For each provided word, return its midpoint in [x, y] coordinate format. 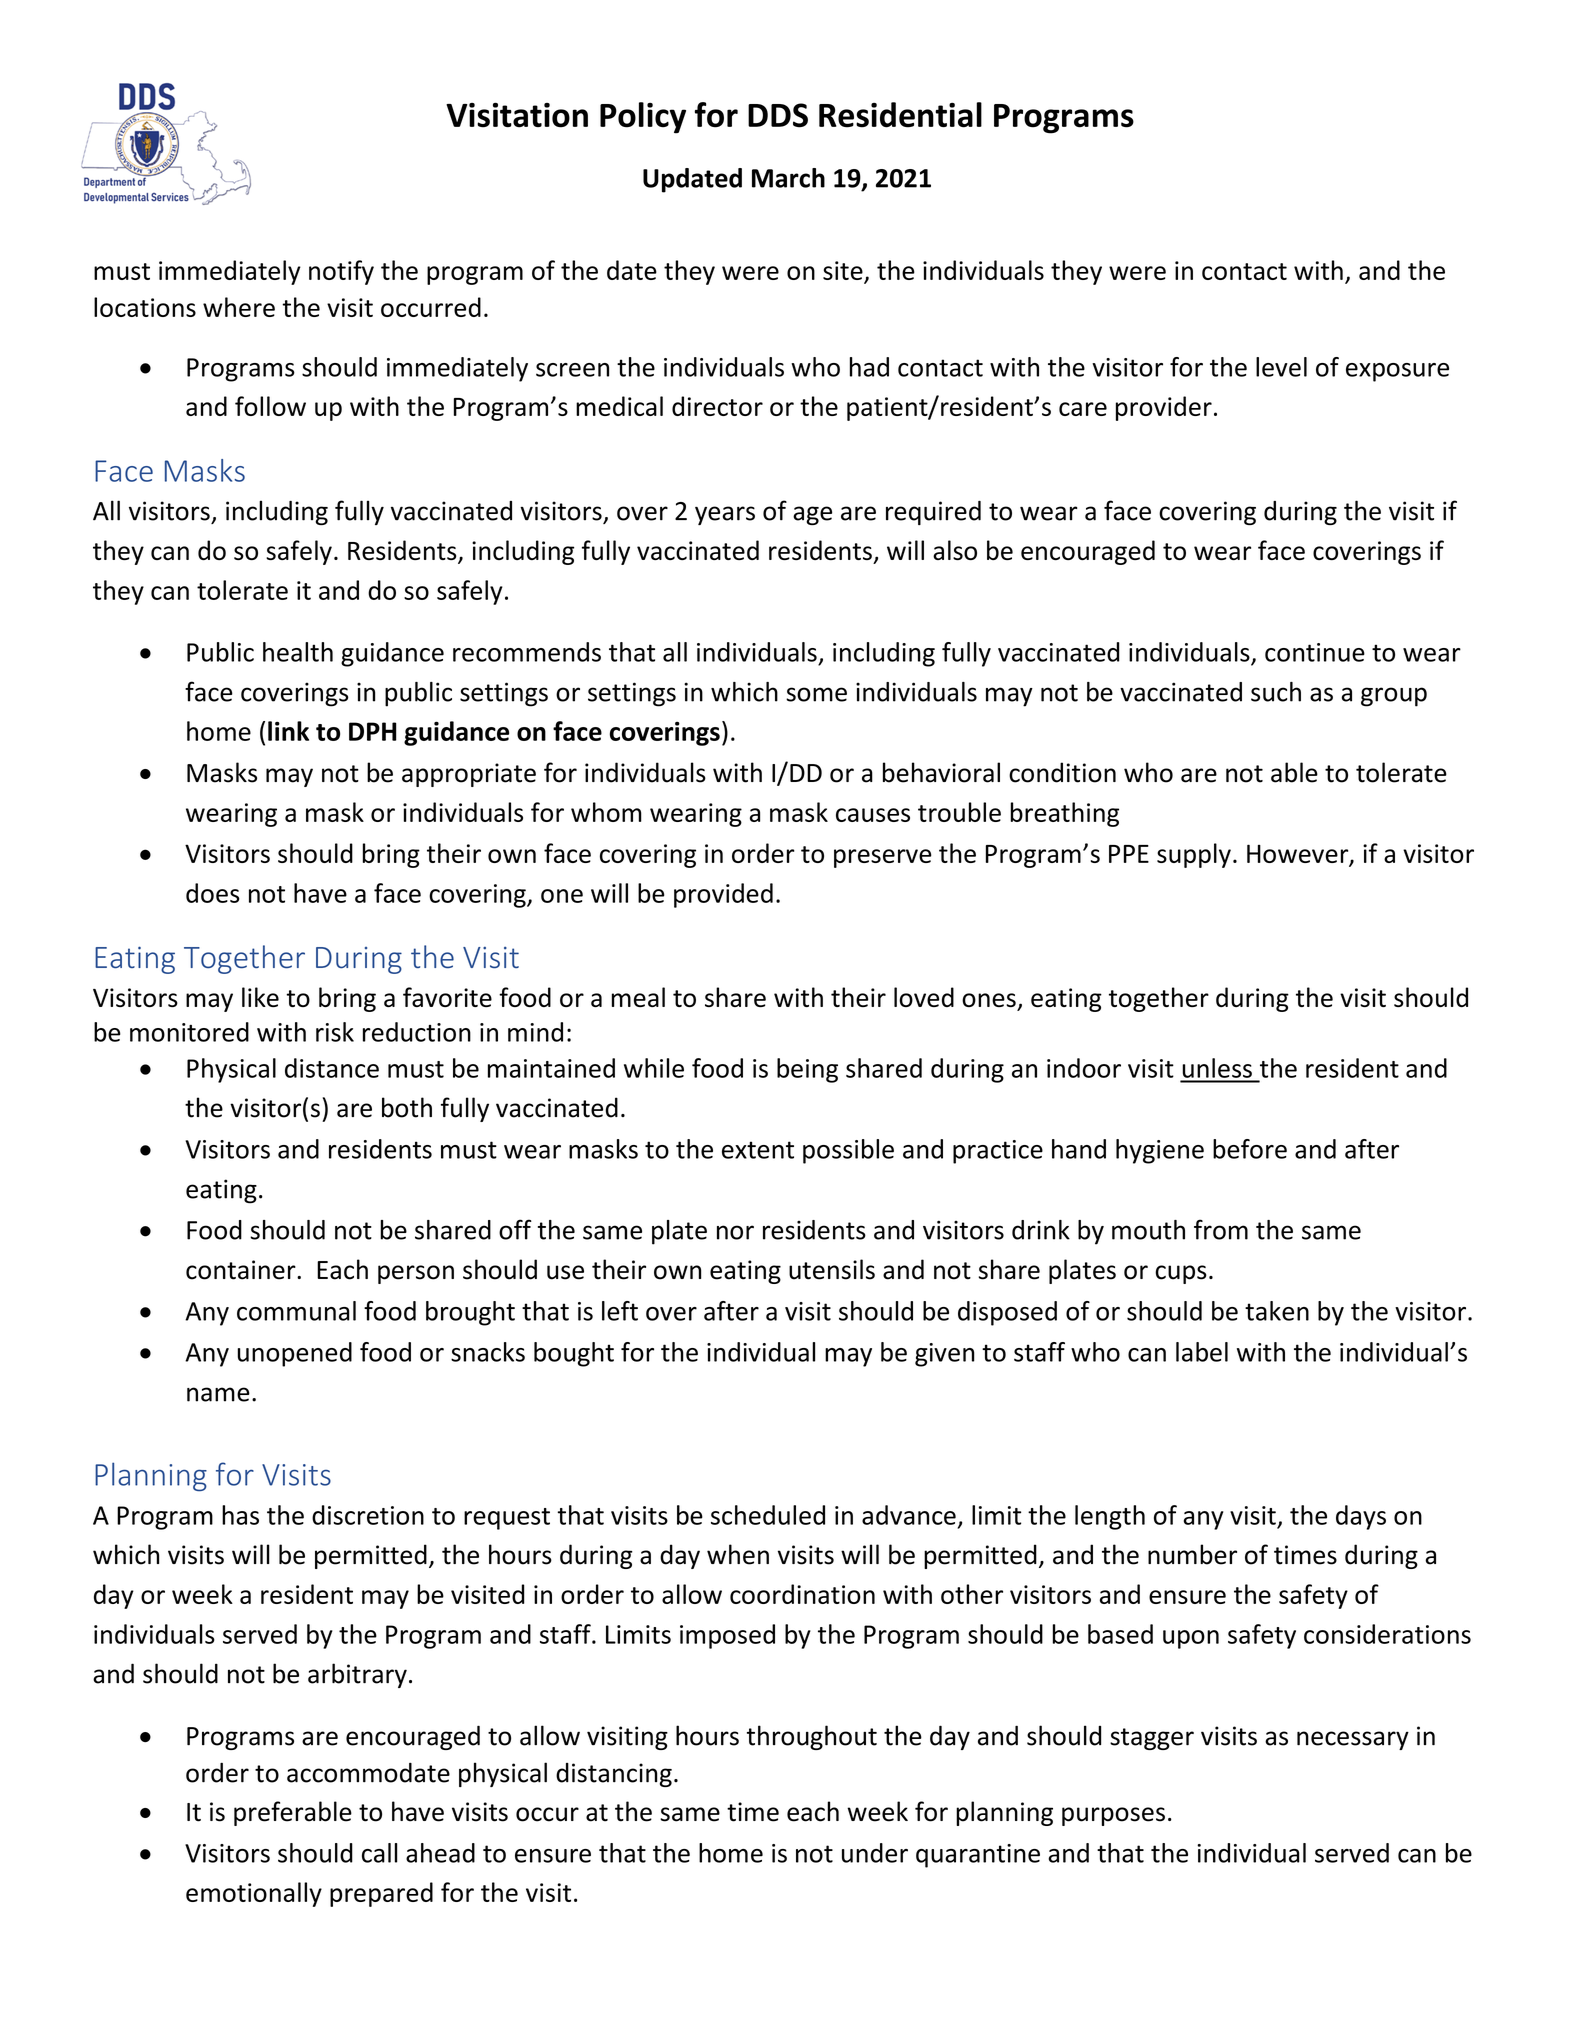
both [407, 1107]
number [1192, 1554]
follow [270, 406]
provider [1164, 408]
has [240, 1515]
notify [341, 272]
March [788, 178]
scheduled [768, 1515]
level [1281, 367]
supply [1194, 855]
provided [723, 895]
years [725, 515]
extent [758, 1150]
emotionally [254, 1894]
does [213, 893]
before [1250, 1149]
